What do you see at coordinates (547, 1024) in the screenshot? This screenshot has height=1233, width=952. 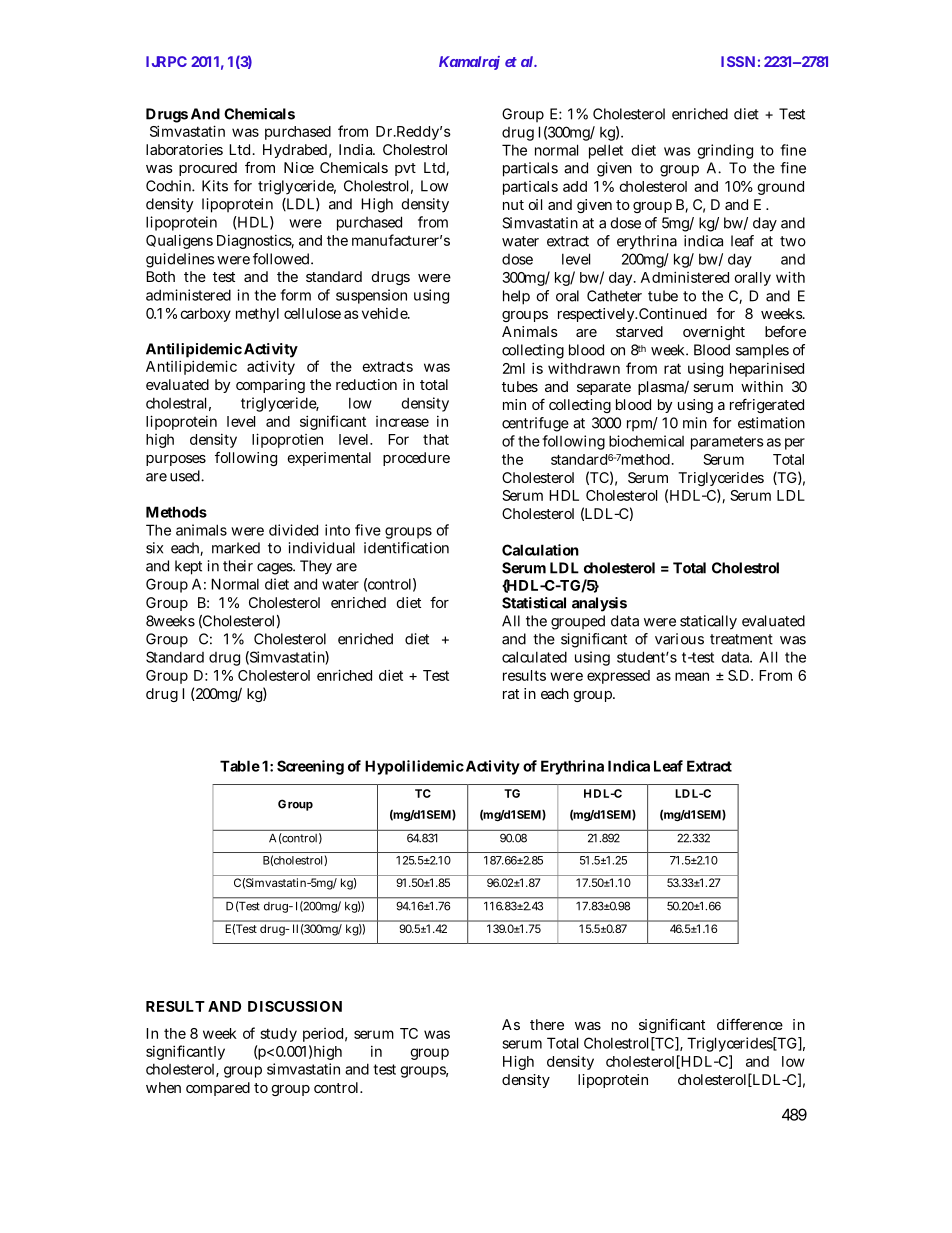 I see `there` at bounding box center [547, 1024].
